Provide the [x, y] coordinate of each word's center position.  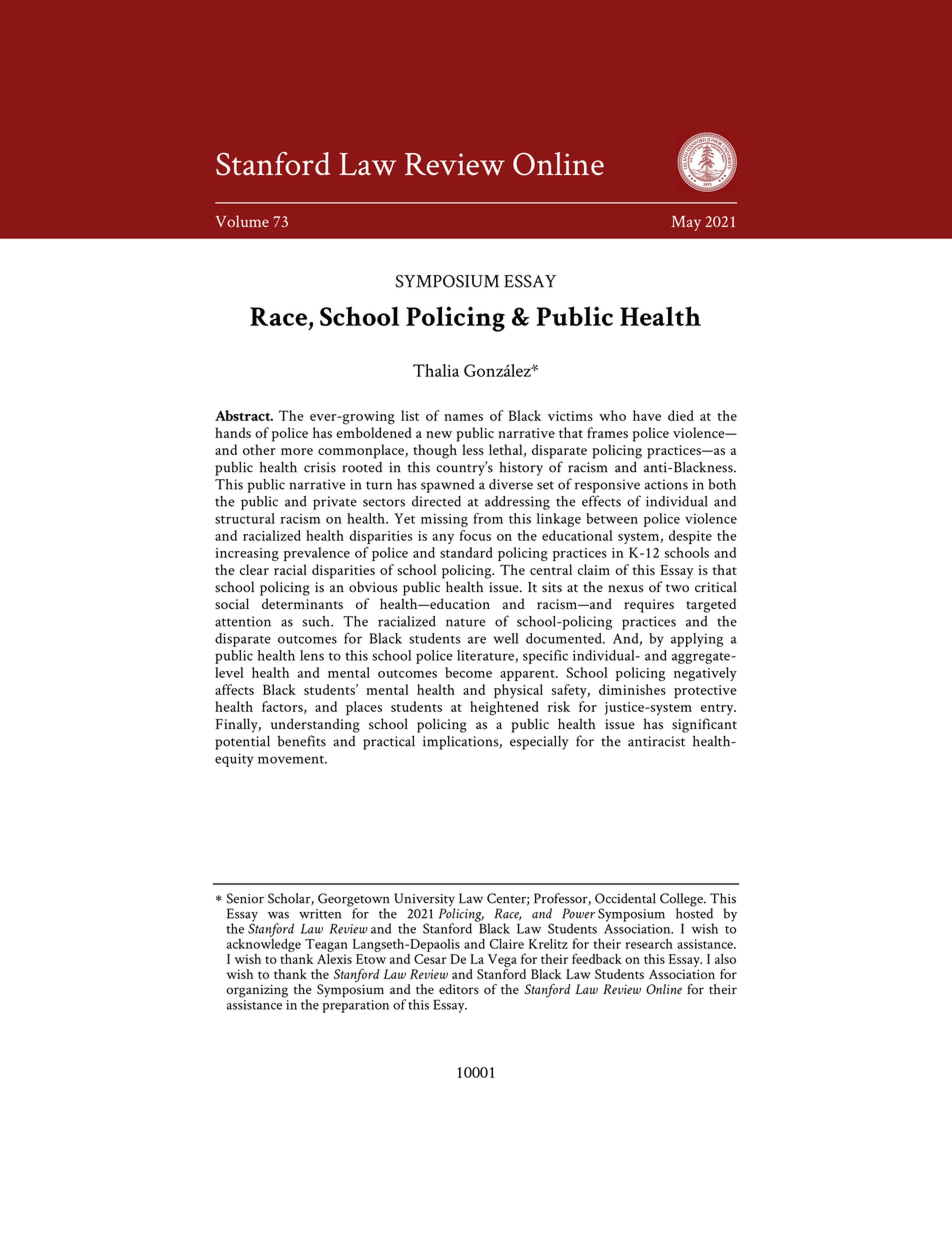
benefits [302, 741]
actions [666, 484]
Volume [242, 221]
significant [704, 725]
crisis [320, 467]
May [686, 223]
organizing [257, 991]
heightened [504, 708]
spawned [448, 486]
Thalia [436, 370]
